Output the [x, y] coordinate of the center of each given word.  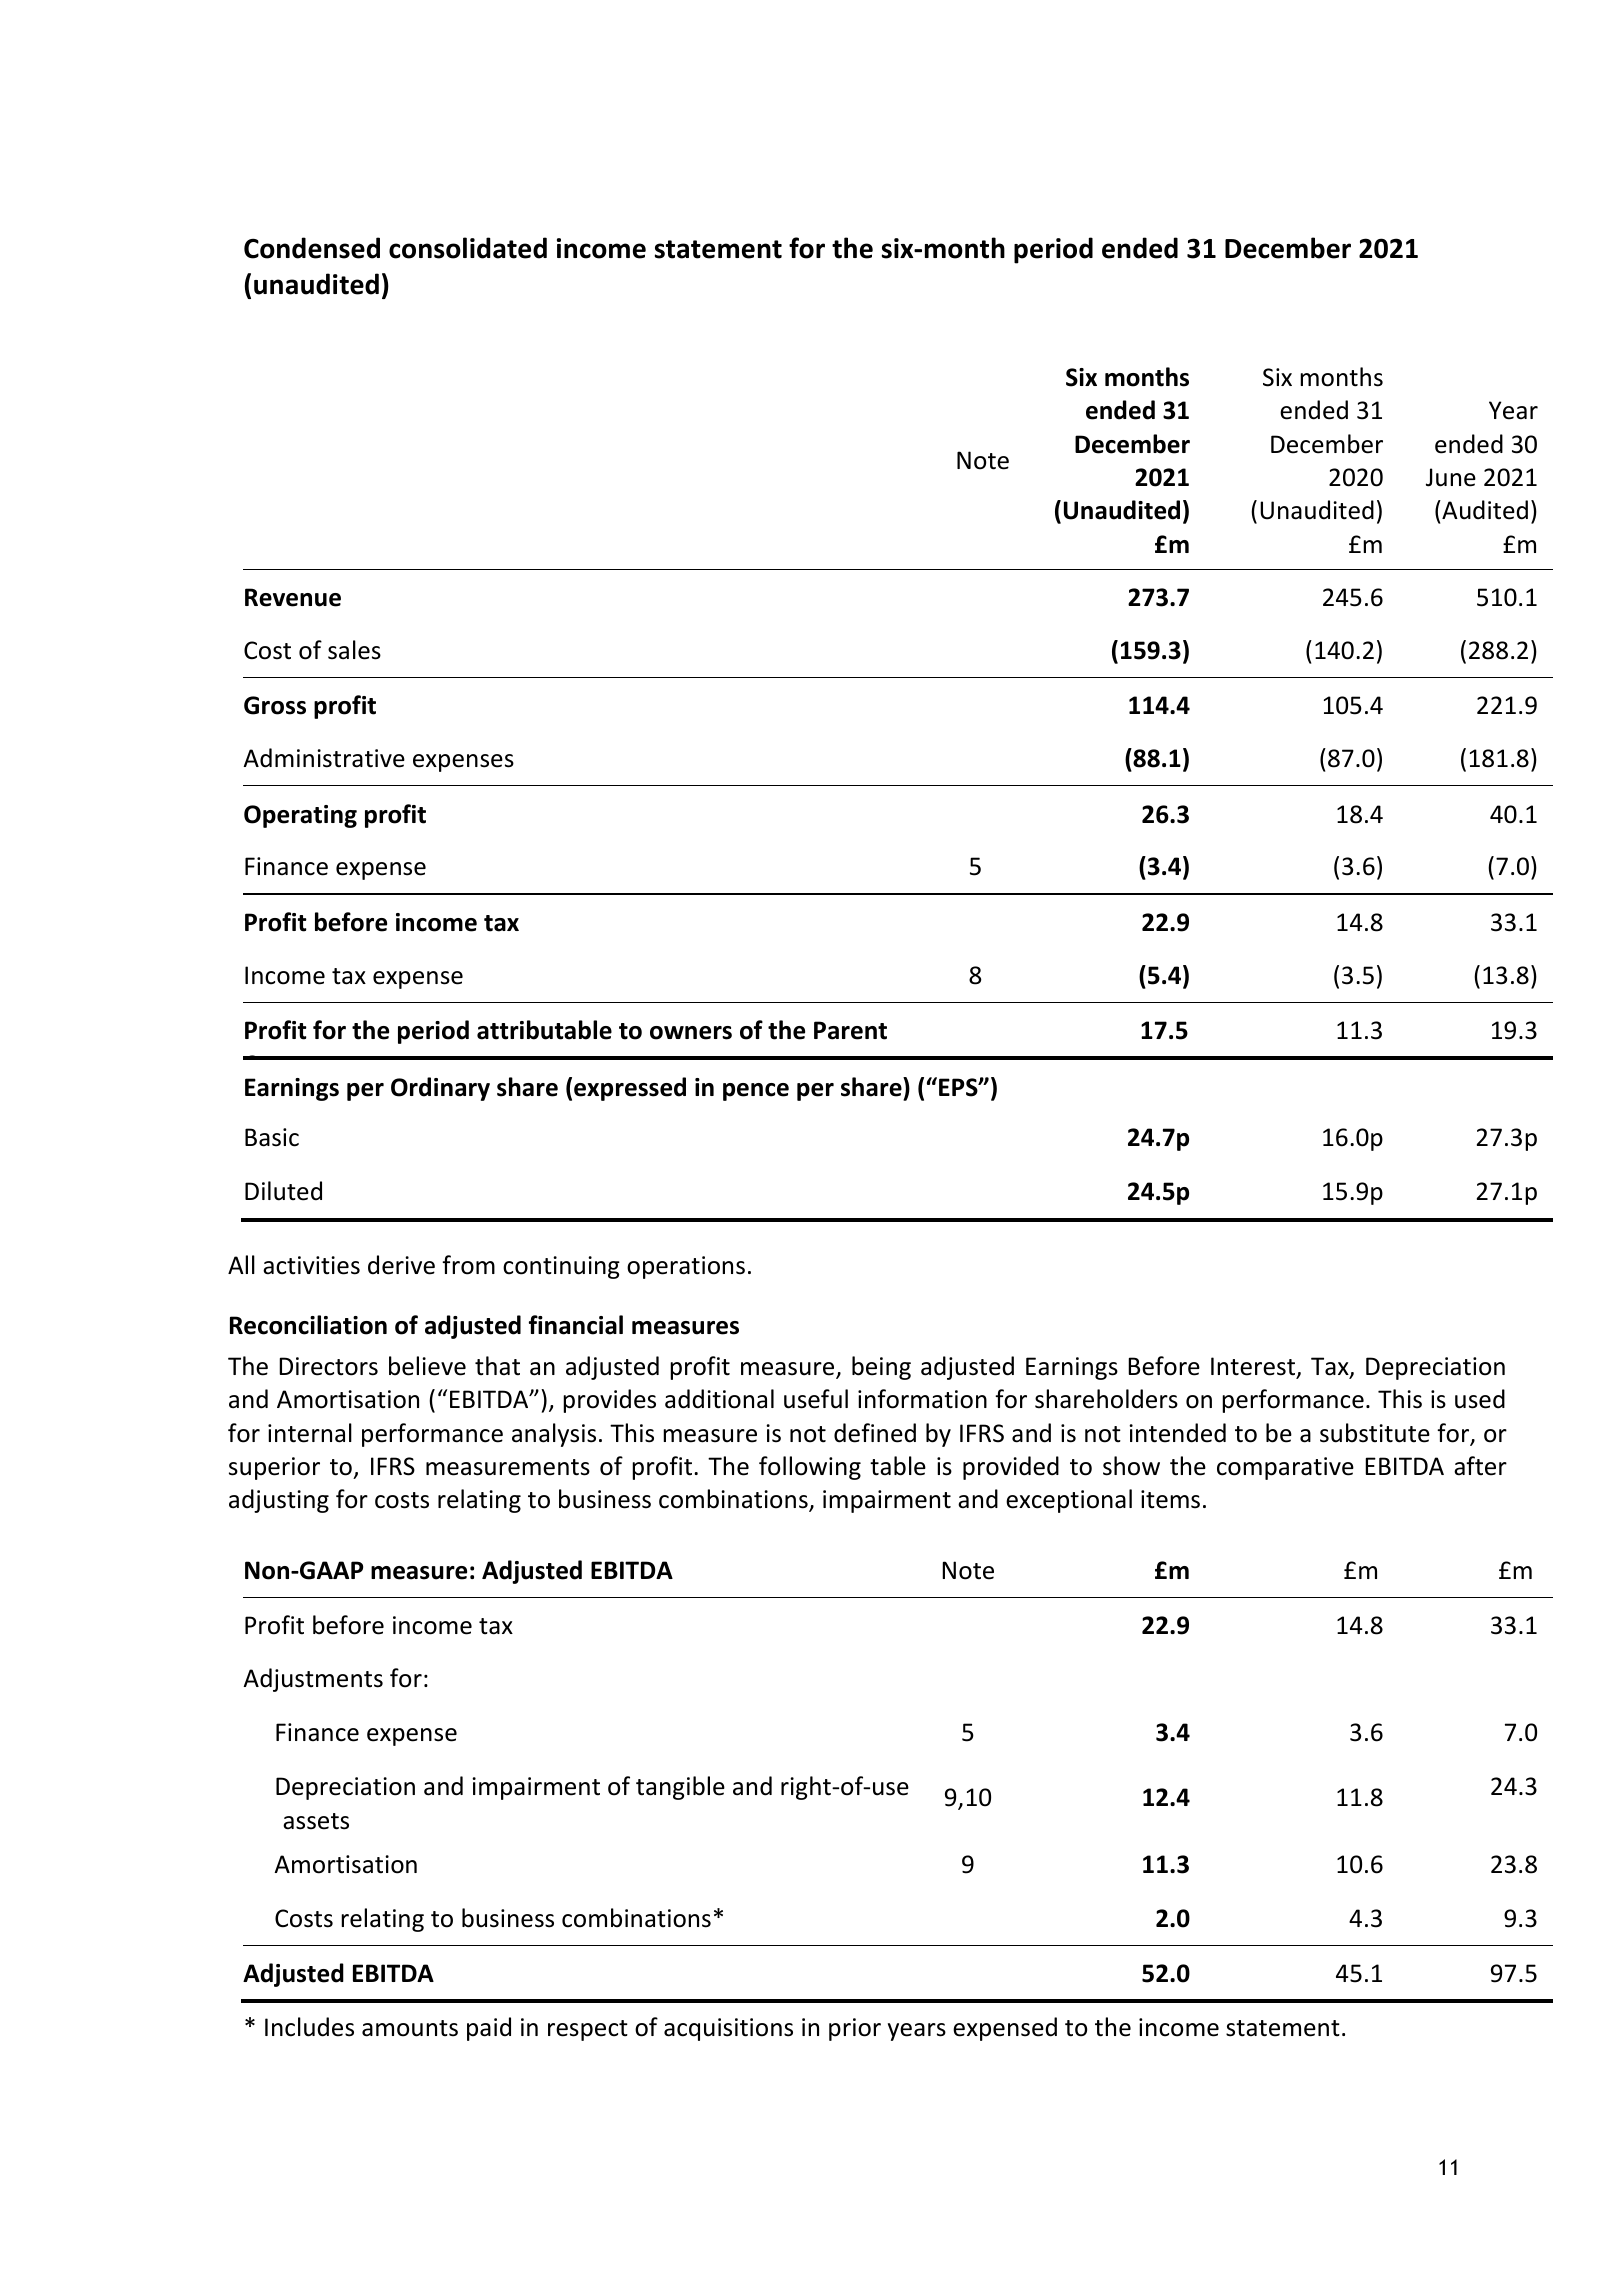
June [1451, 477]
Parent [850, 1030]
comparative [1285, 1468]
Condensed [312, 248]
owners [691, 1033]
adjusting [279, 1501]
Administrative [324, 758]
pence [756, 1092]
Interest [1254, 1367]
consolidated [468, 248]
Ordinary [440, 1089]
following [810, 1468]
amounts [410, 2028]
